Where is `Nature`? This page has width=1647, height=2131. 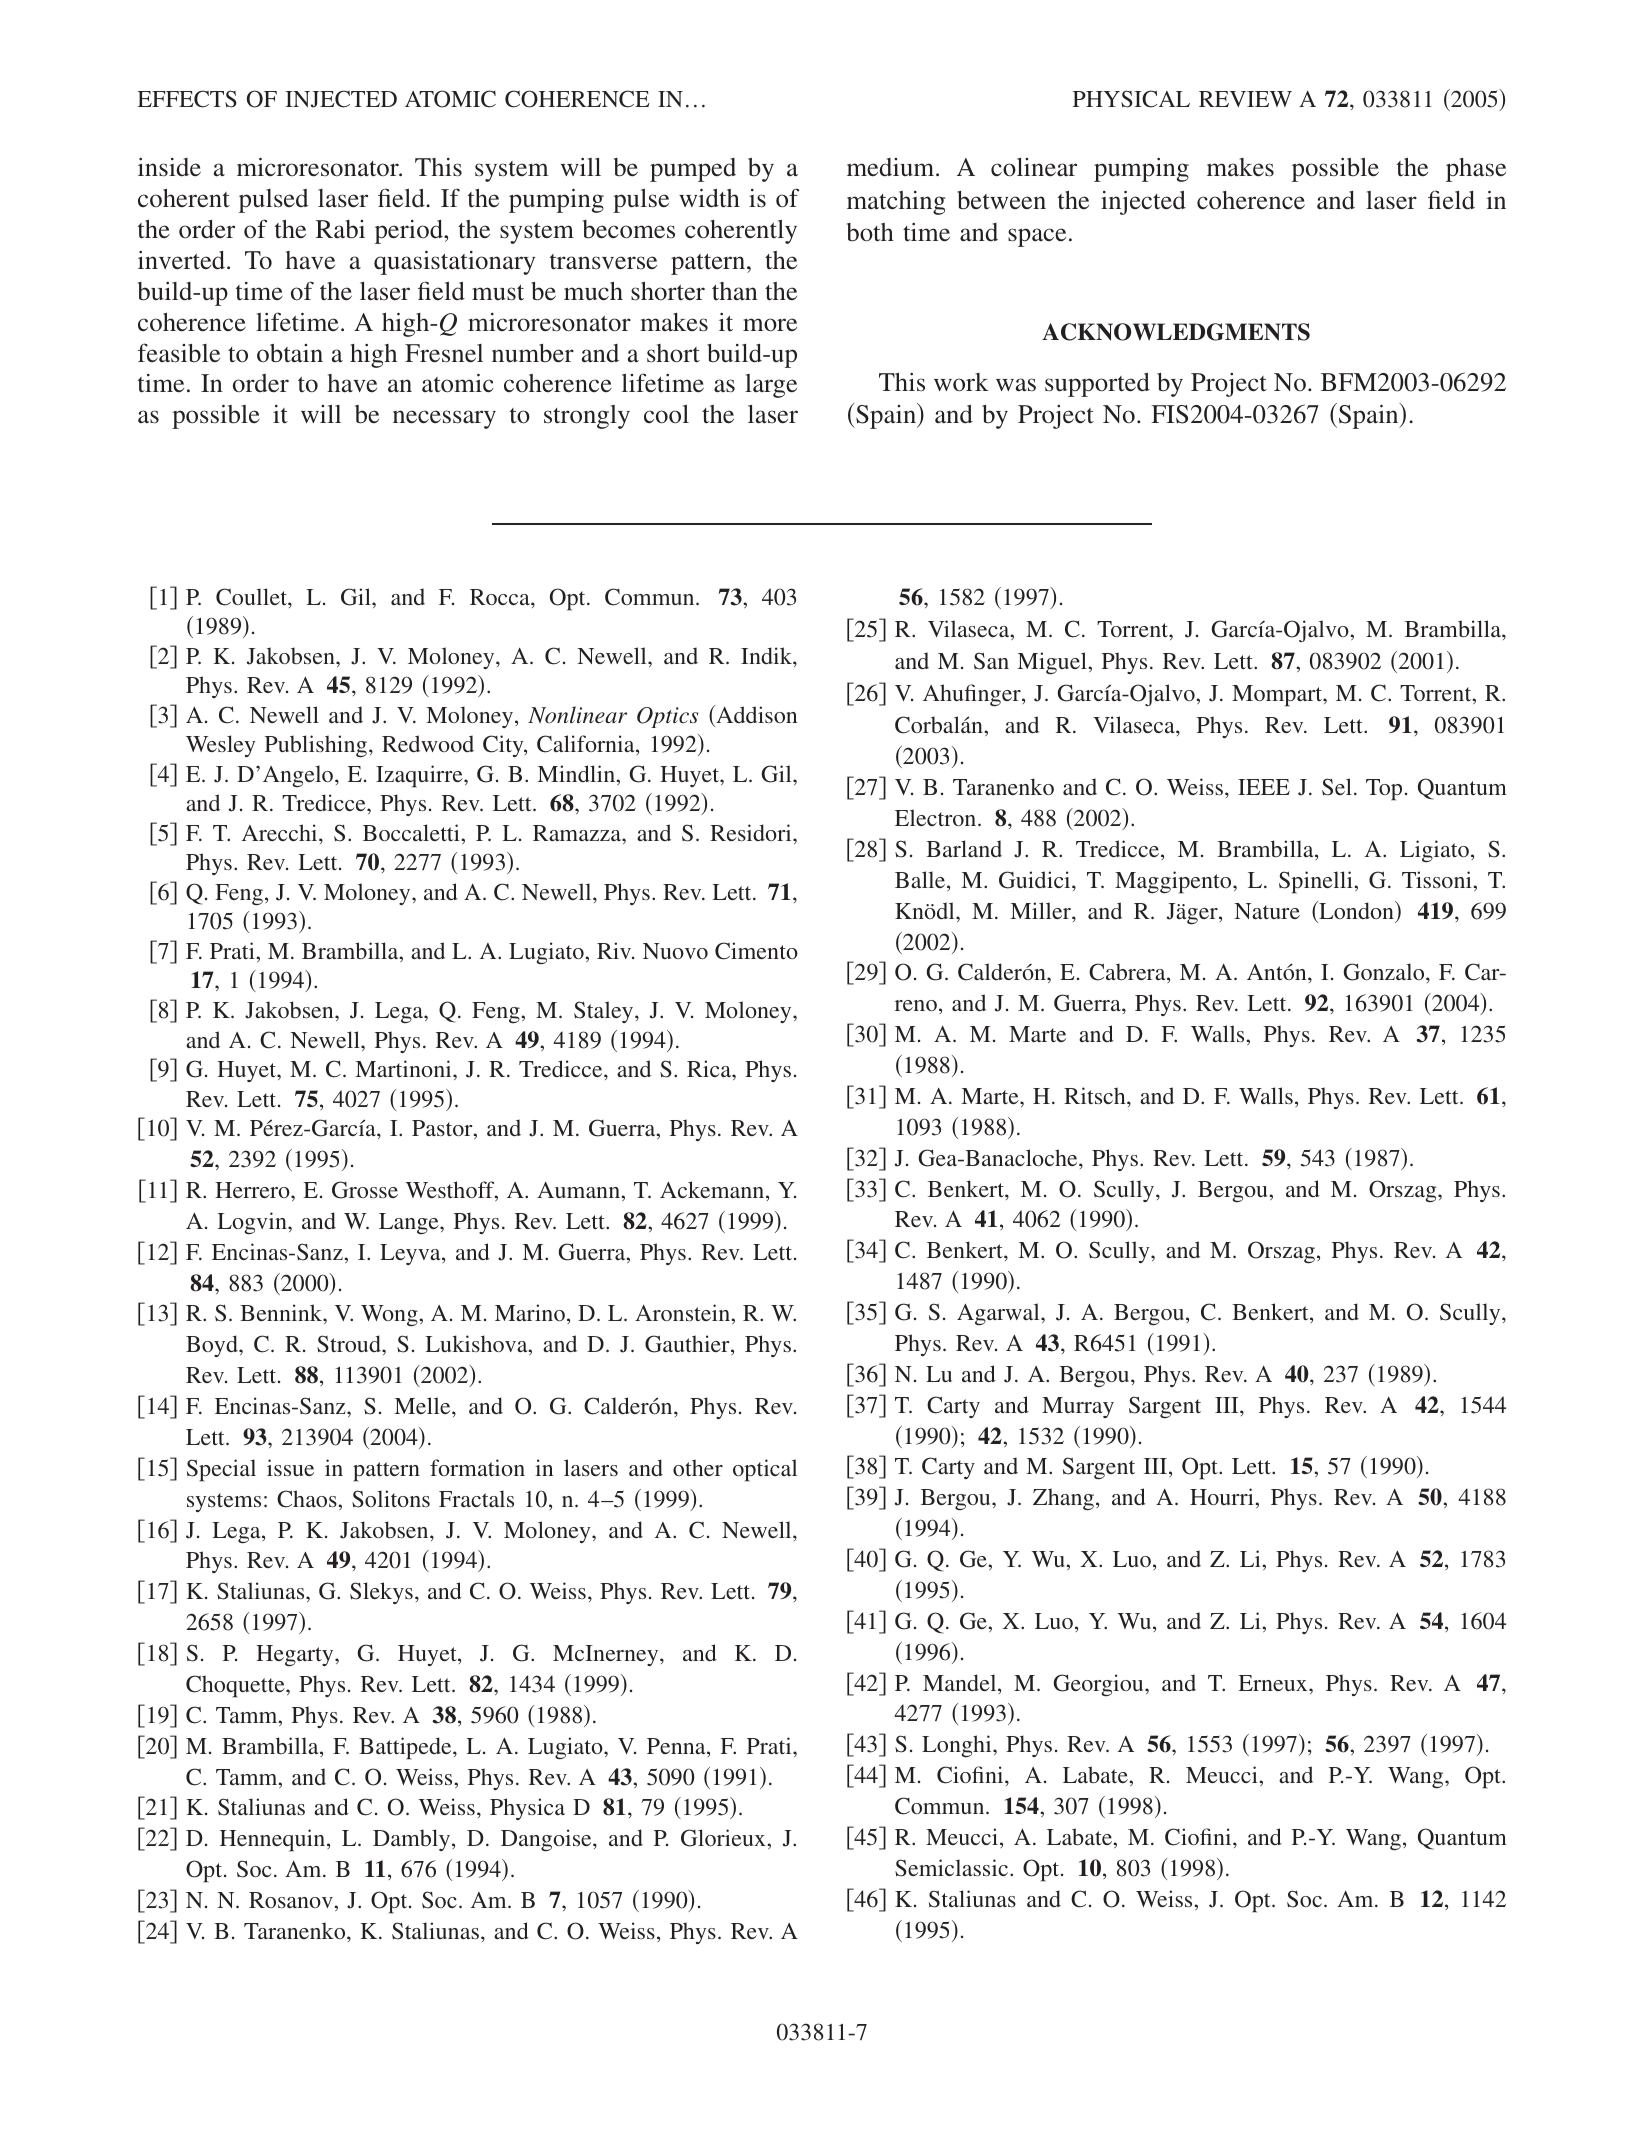
Nature is located at coordinates (1267, 911).
